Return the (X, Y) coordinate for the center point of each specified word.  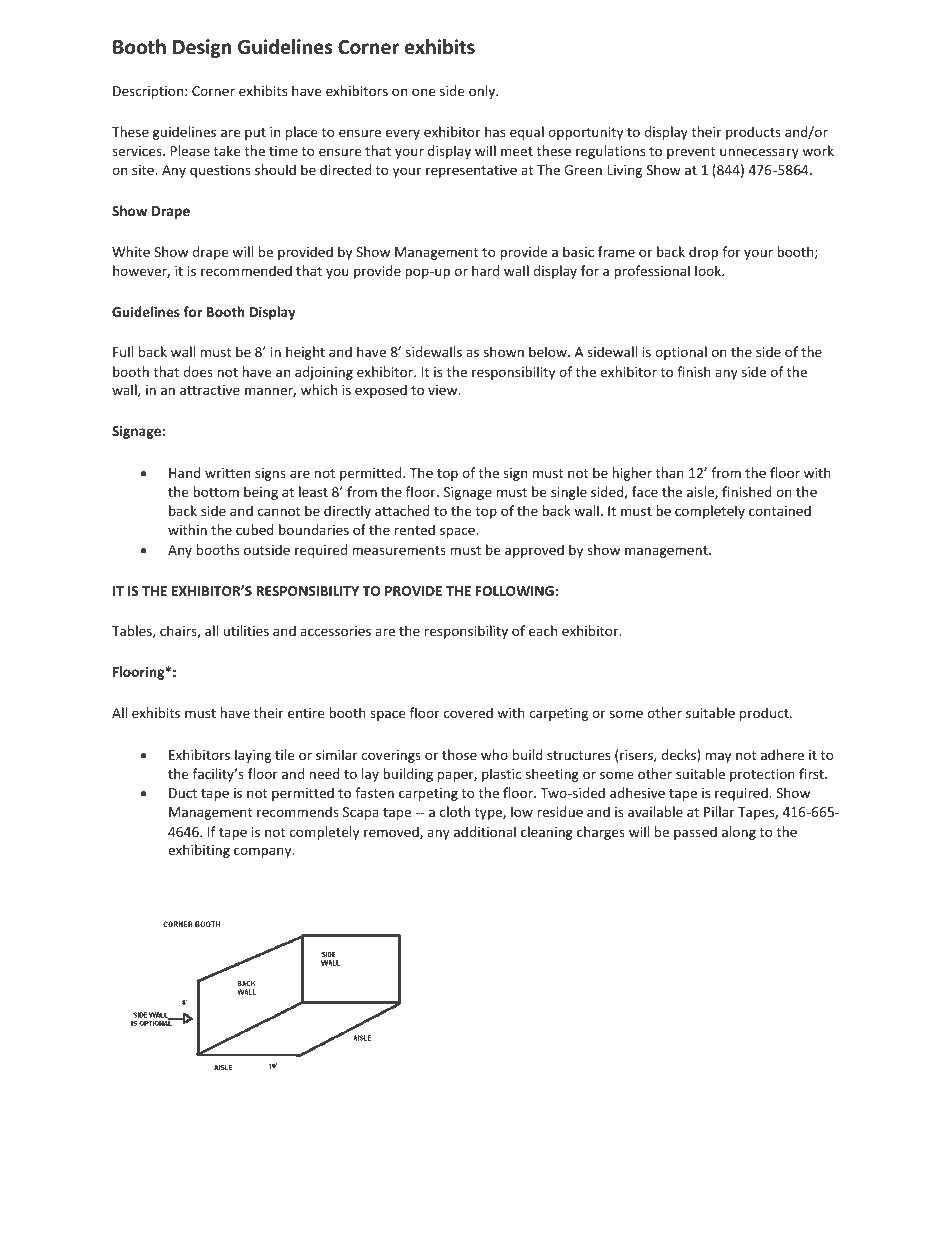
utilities (246, 630)
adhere (782, 754)
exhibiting (199, 851)
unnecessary (759, 153)
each (543, 630)
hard (485, 270)
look (709, 270)
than (670, 472)
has (495, 131)
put (255, 134)
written (227, 473)
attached (402, 510)
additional (485, 831)
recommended (246, 270)
